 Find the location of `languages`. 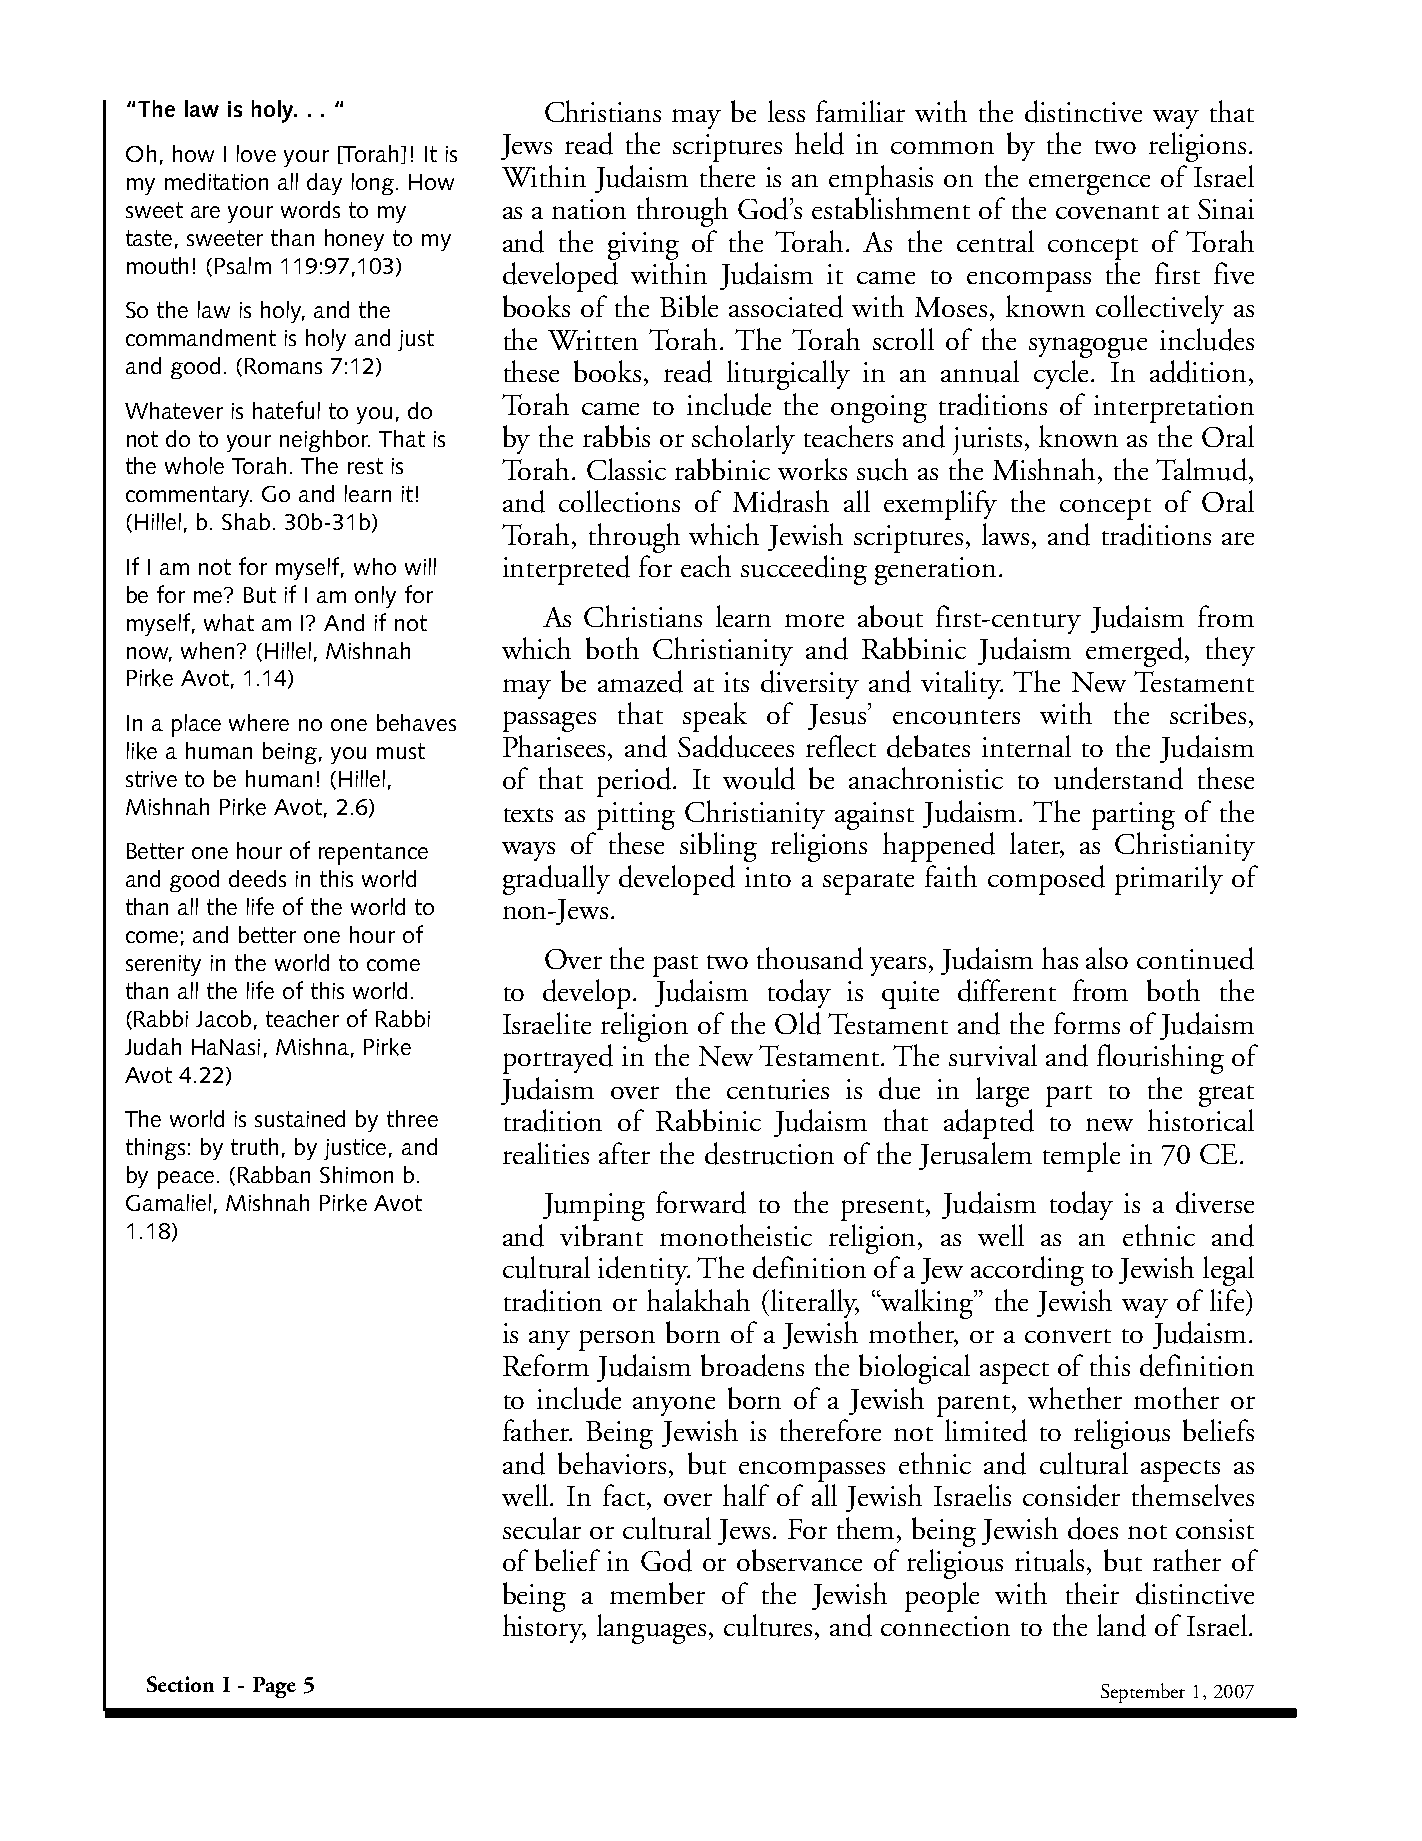

languages is located at coordinates (651, 1629).
